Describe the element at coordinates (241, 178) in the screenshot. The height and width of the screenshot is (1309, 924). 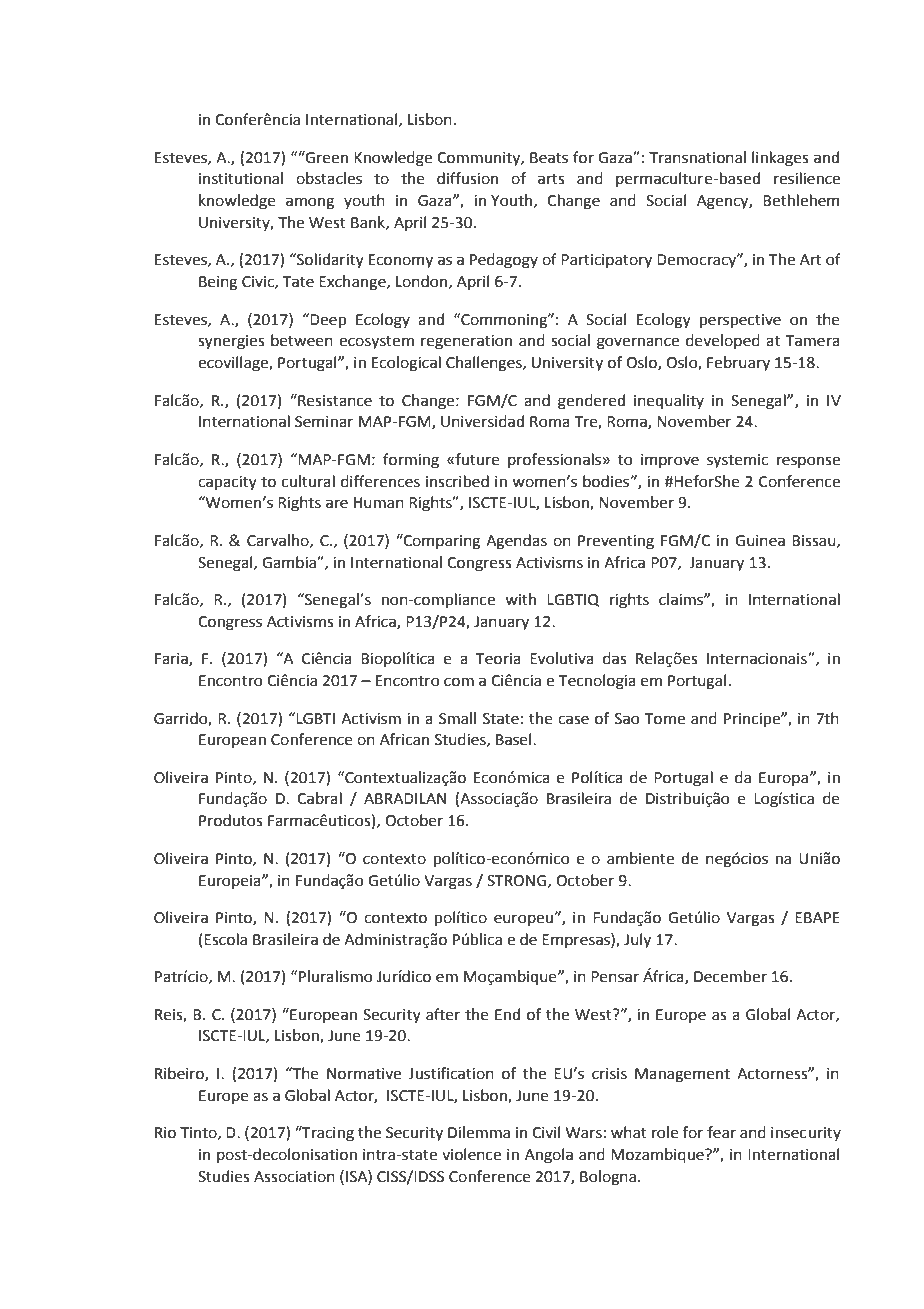
I see `institutional` at that location.
